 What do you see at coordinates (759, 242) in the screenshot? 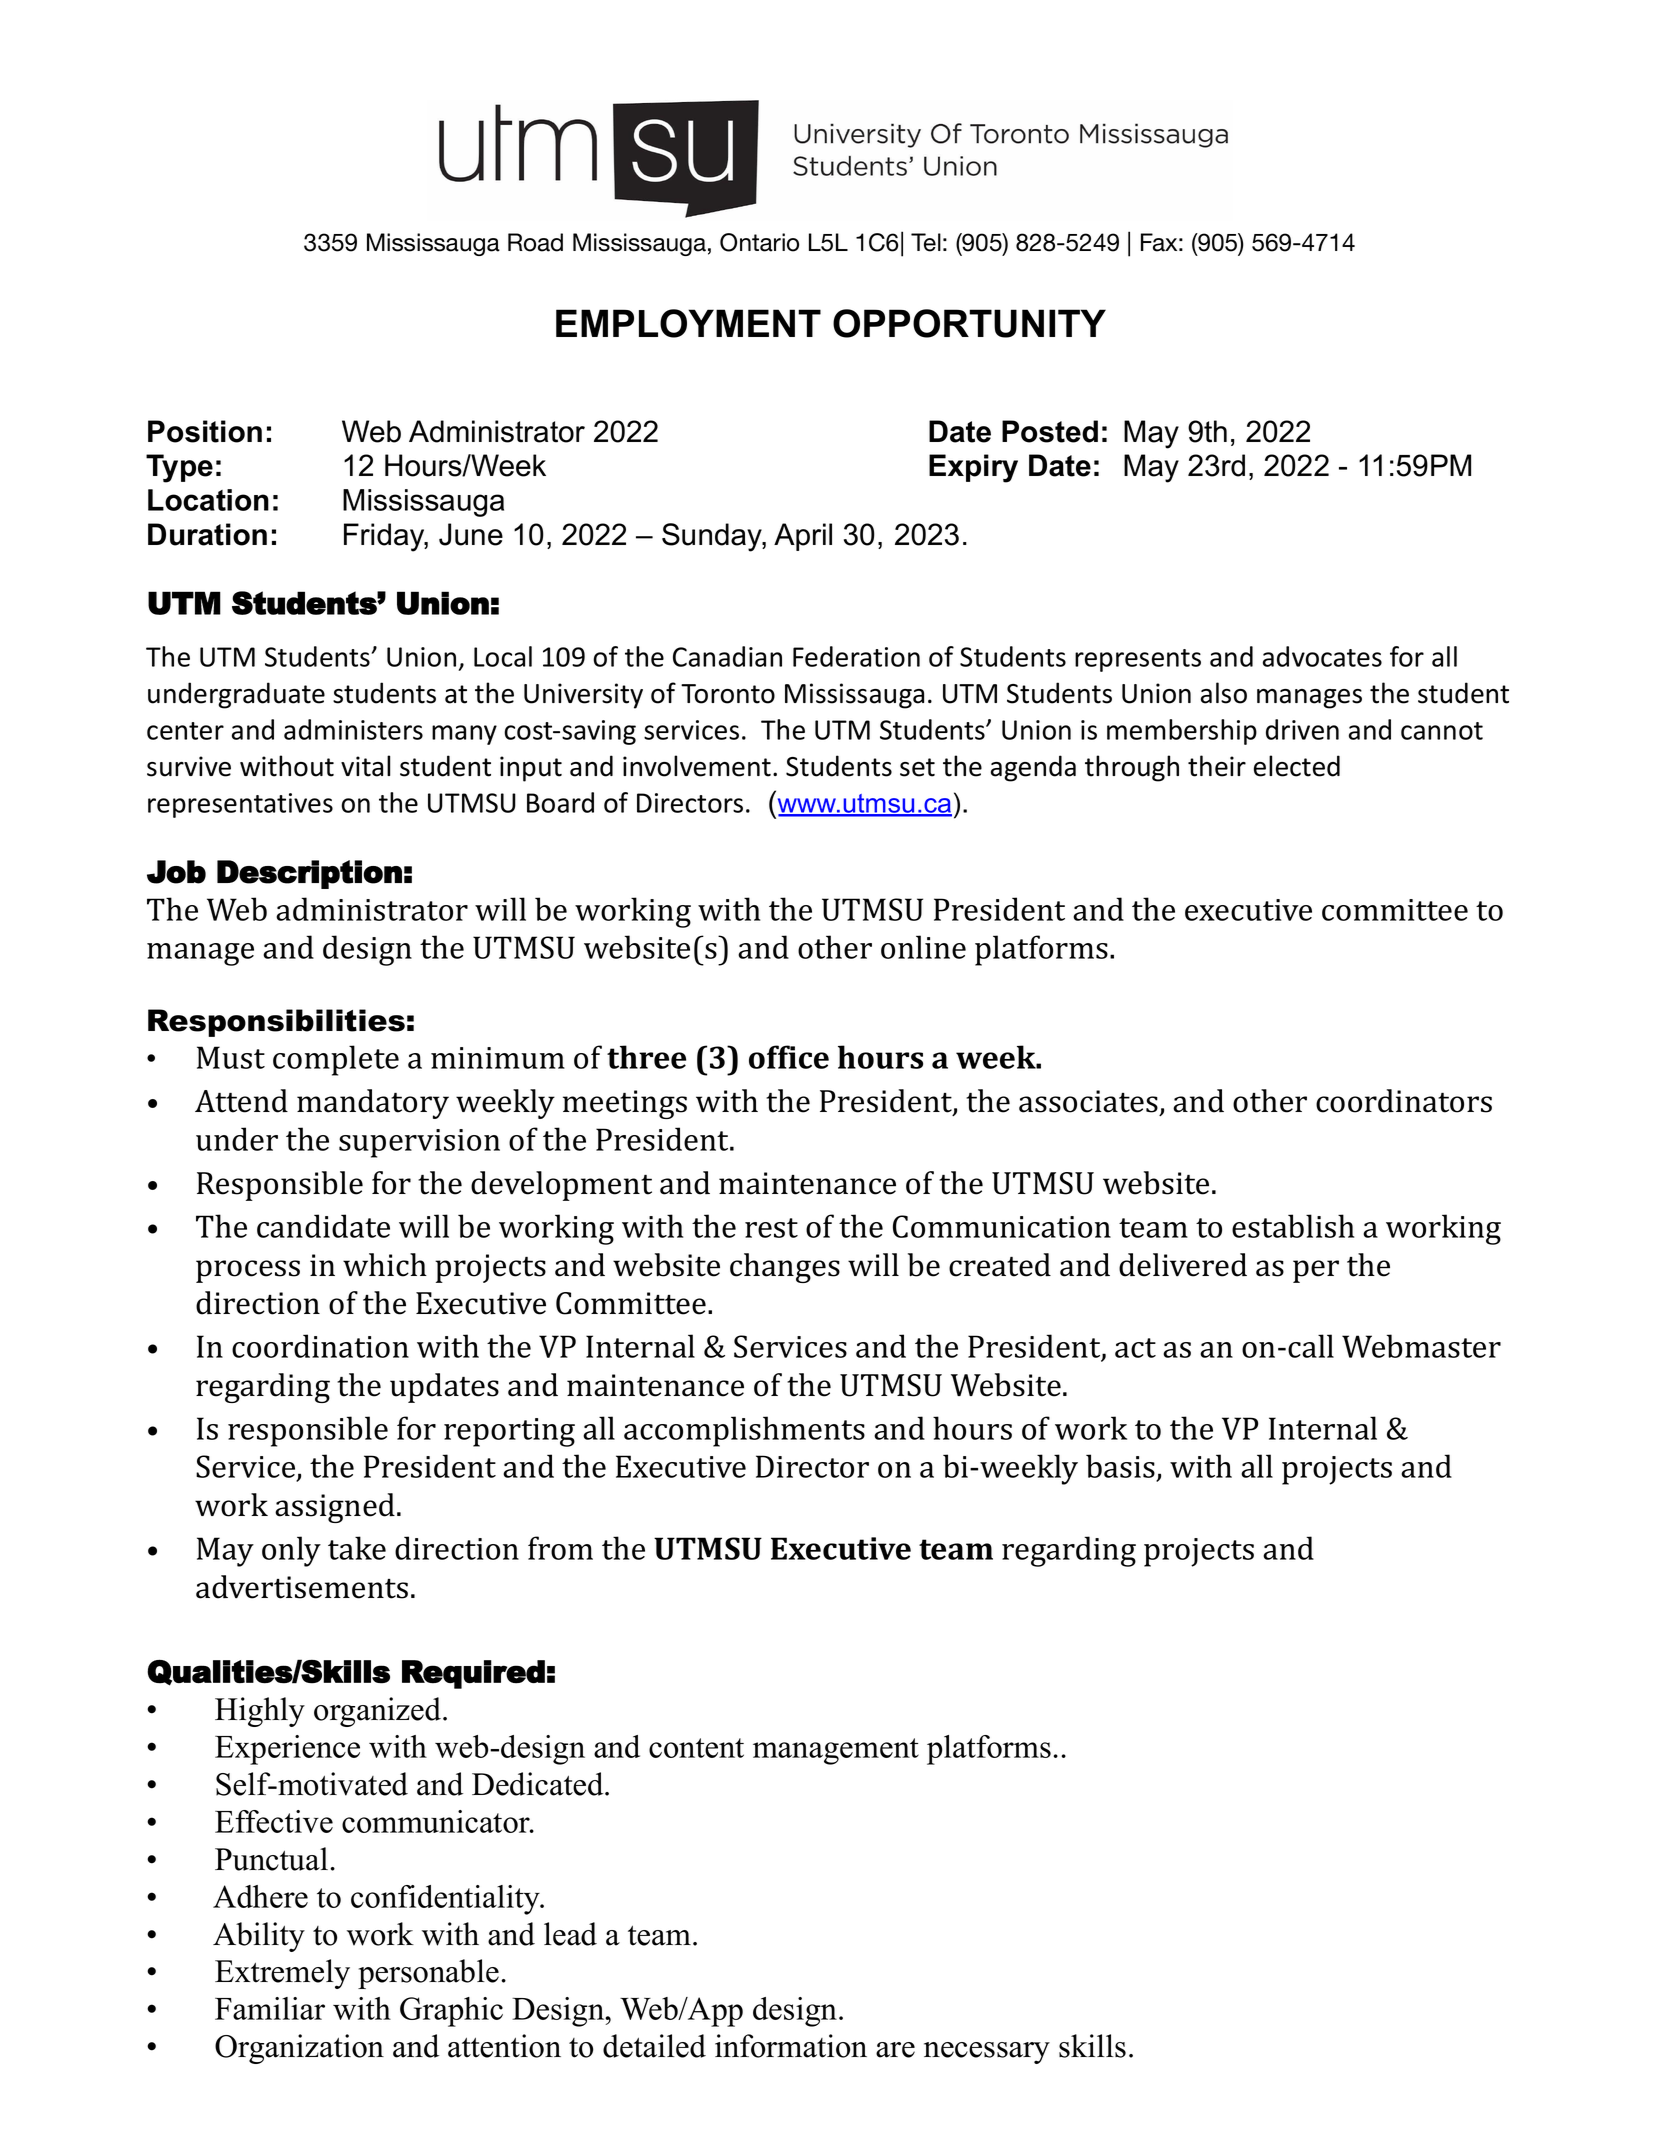
I see `Ontario` at bounding box center [759, 242].
